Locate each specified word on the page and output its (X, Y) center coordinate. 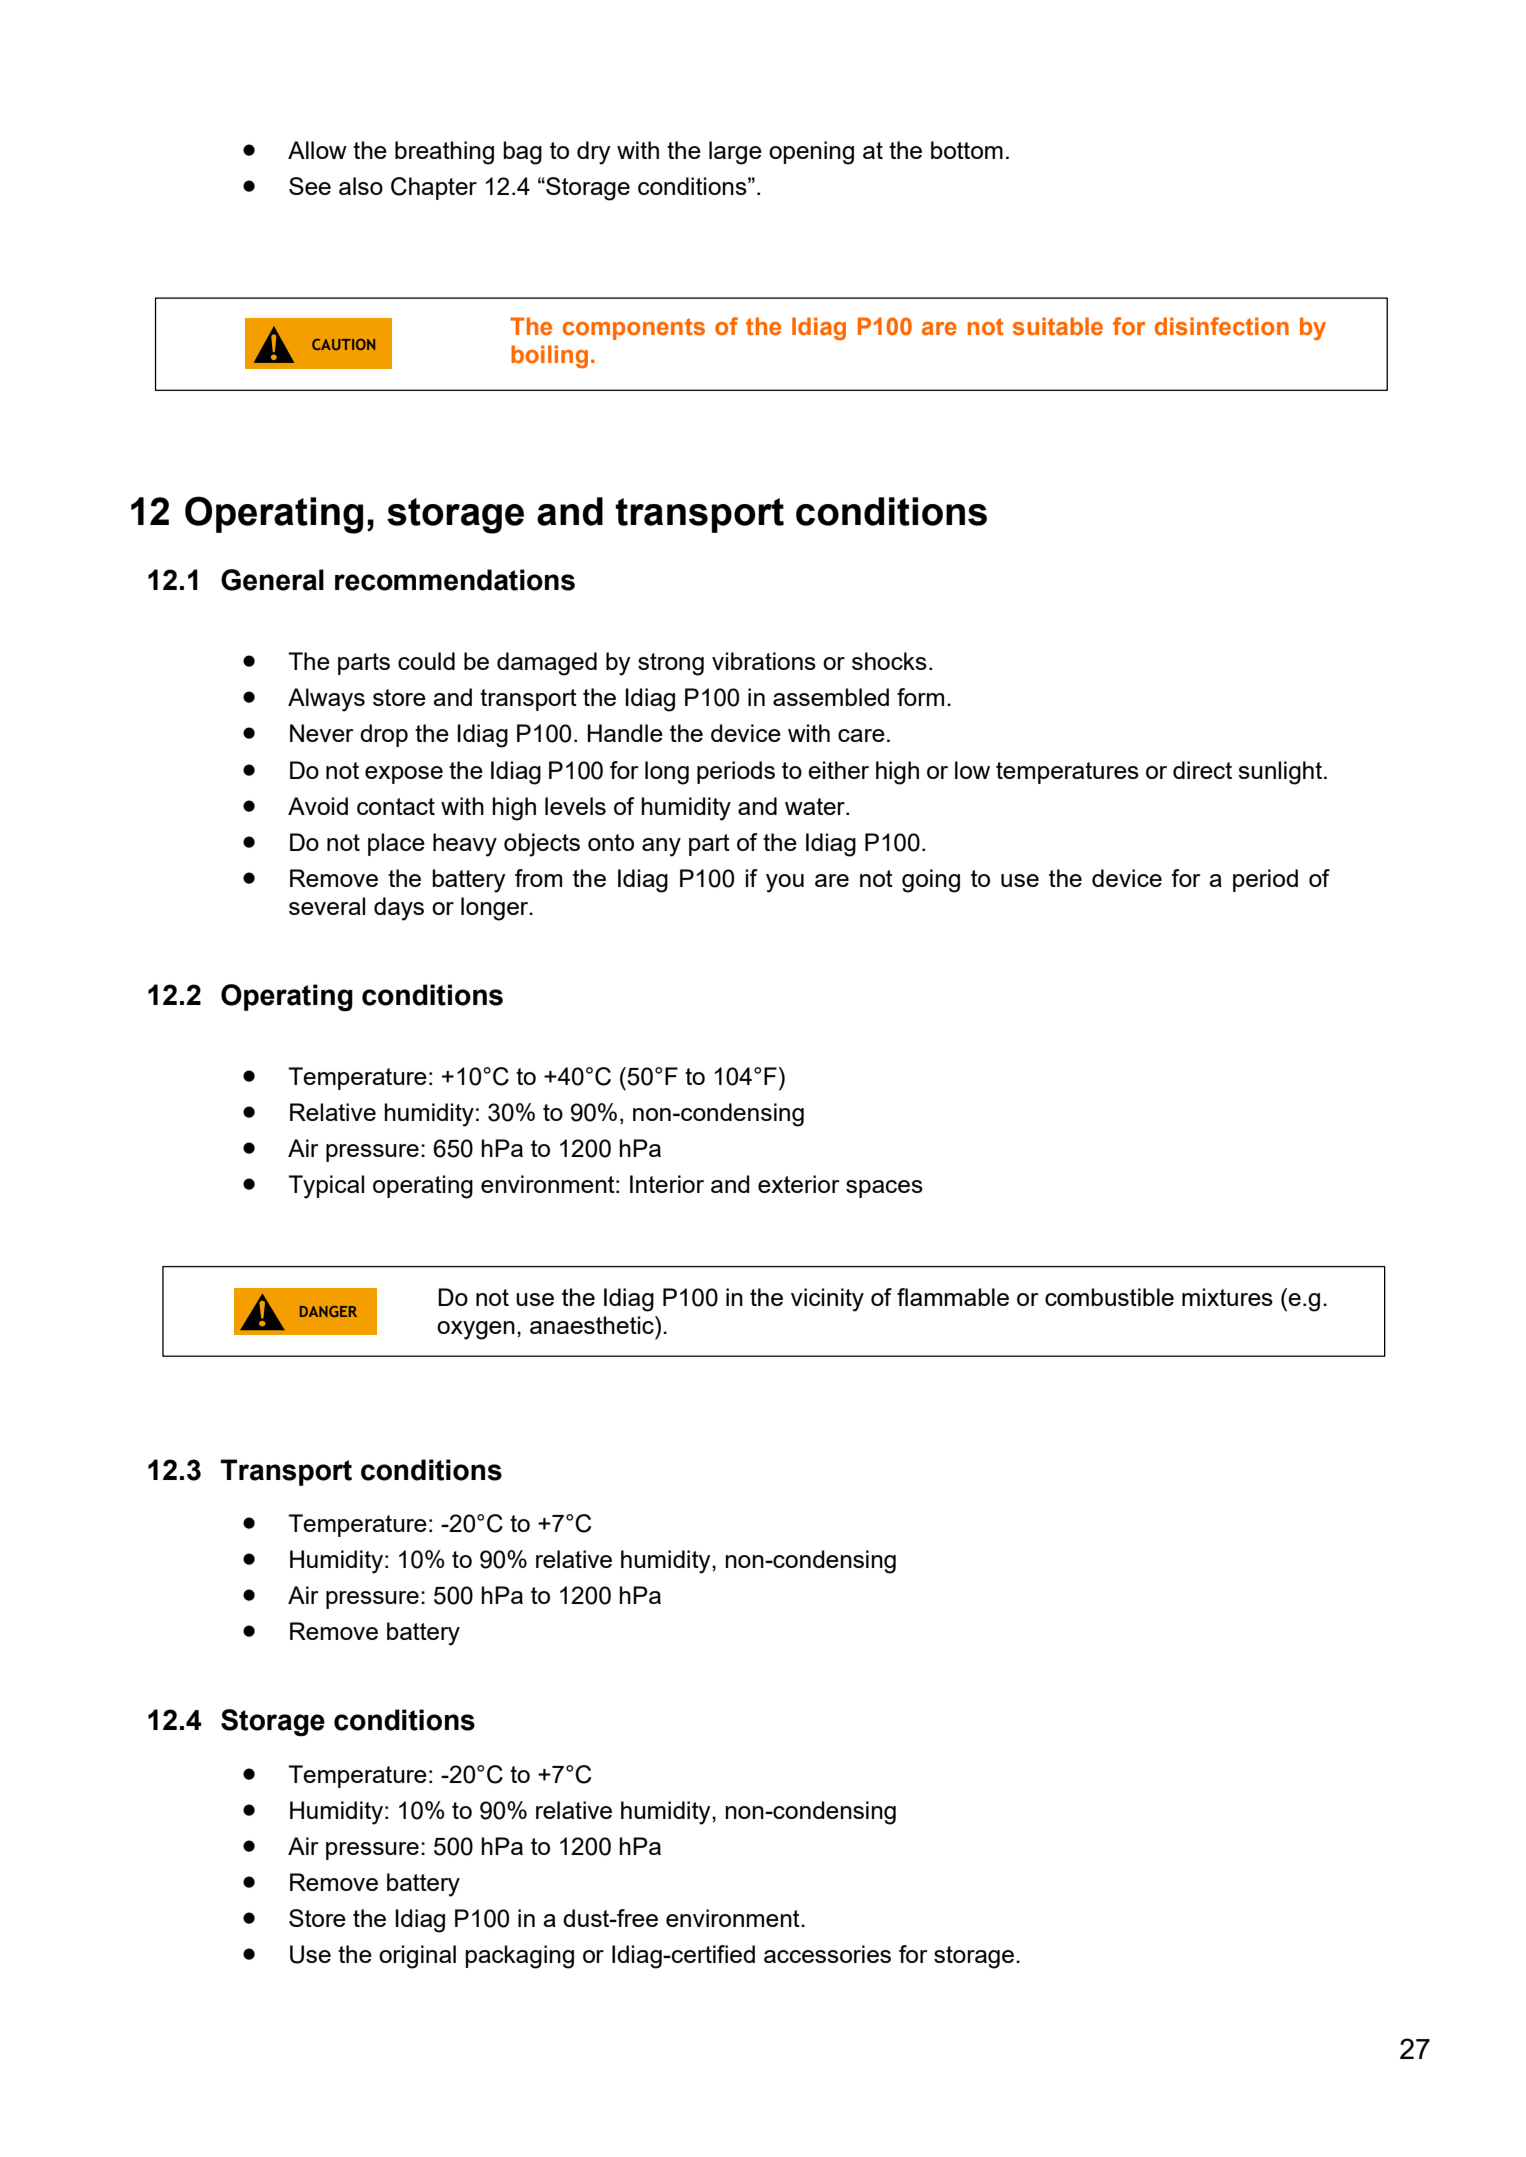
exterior (799, 1184)
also (361, 186)
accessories (827, 1954)
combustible (1109, 1297)
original (417, 1957)
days (399, 909)
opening (811, 153)
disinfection (1221, 326)
